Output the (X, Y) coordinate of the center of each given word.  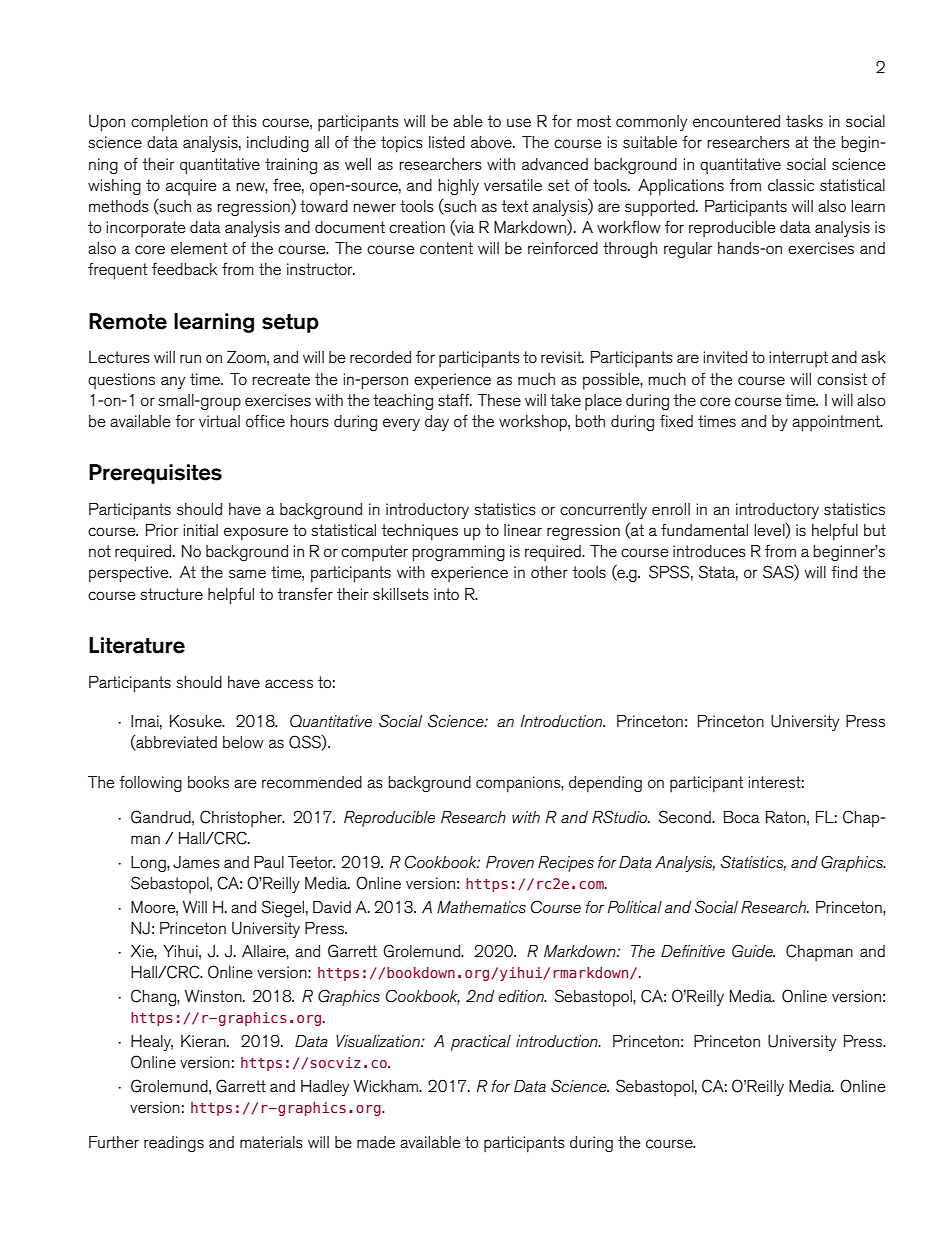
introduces (709, 551)
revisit (562, 357)
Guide (753, 951)
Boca (742, 817)
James (196, 862)
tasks (804, 121)
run (190, 358)
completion (169, 123)
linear (523, 530)
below (243, 742)
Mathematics (481, 907)
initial (201, 530)
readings (174, 1144)
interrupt (799, 359)
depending (605, 784)
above (492, 142)
